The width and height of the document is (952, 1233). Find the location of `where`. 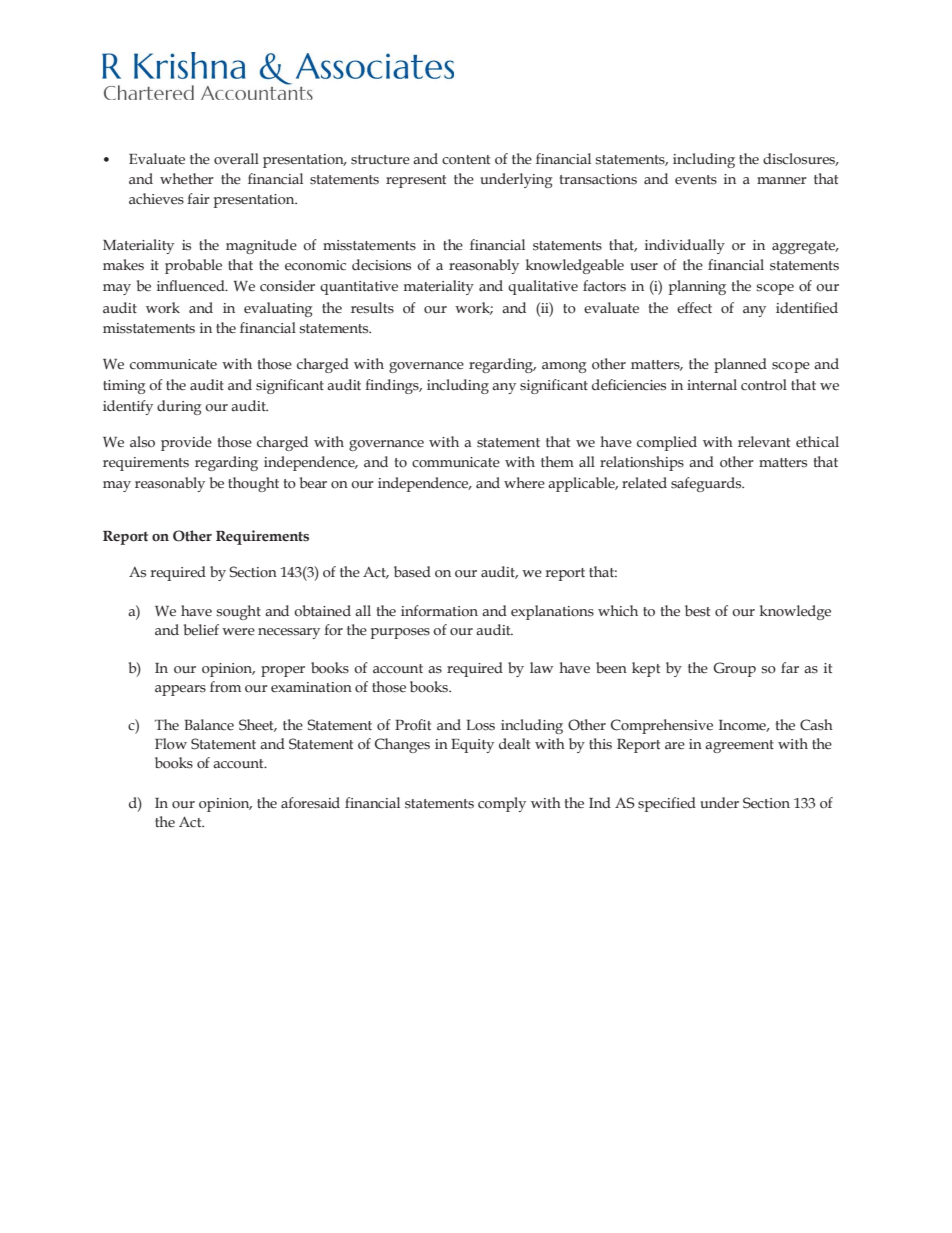

where is located at coordinates (524, 483).
